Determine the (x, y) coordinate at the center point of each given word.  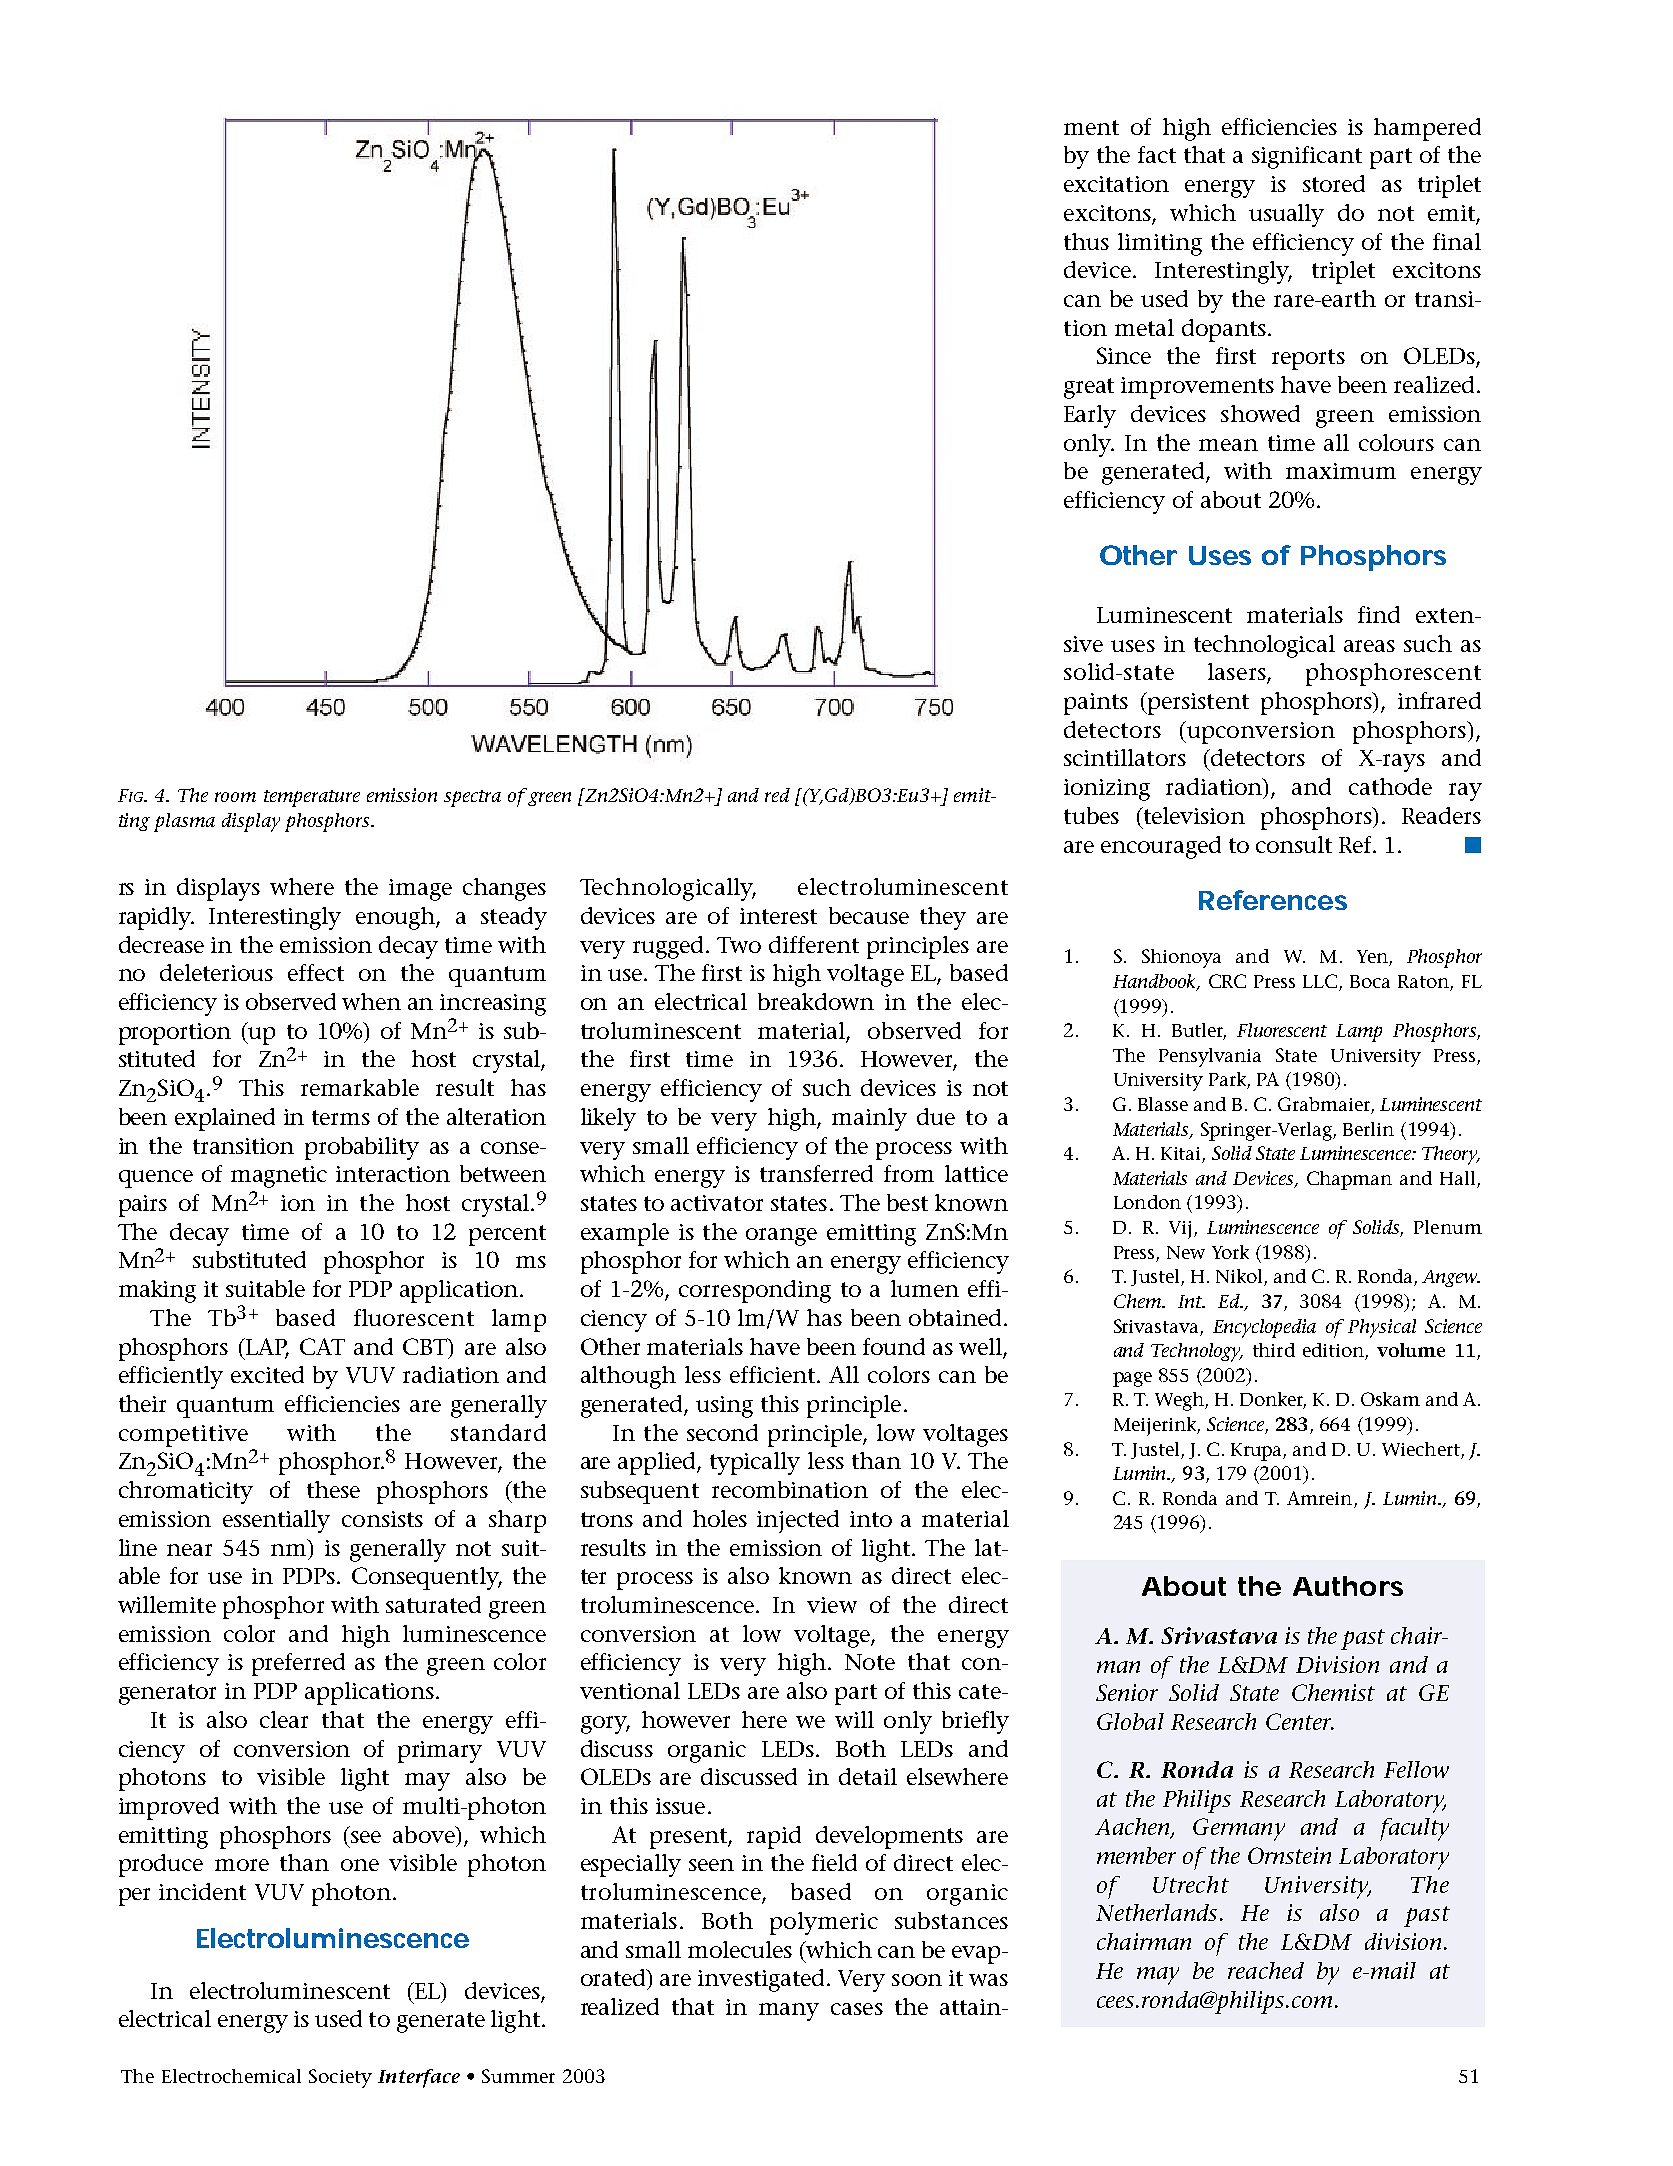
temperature (312, 798)
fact (1157, 154)
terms (341, 1117)
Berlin (1368, 1129)
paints (1096, 704)
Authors (1348, 1586)
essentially (276, 1521)
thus (1086, 241)
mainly (869, 1119)
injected (798, 1521)
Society (340, 2078)
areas (1369, 646)
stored (1334, 183)
